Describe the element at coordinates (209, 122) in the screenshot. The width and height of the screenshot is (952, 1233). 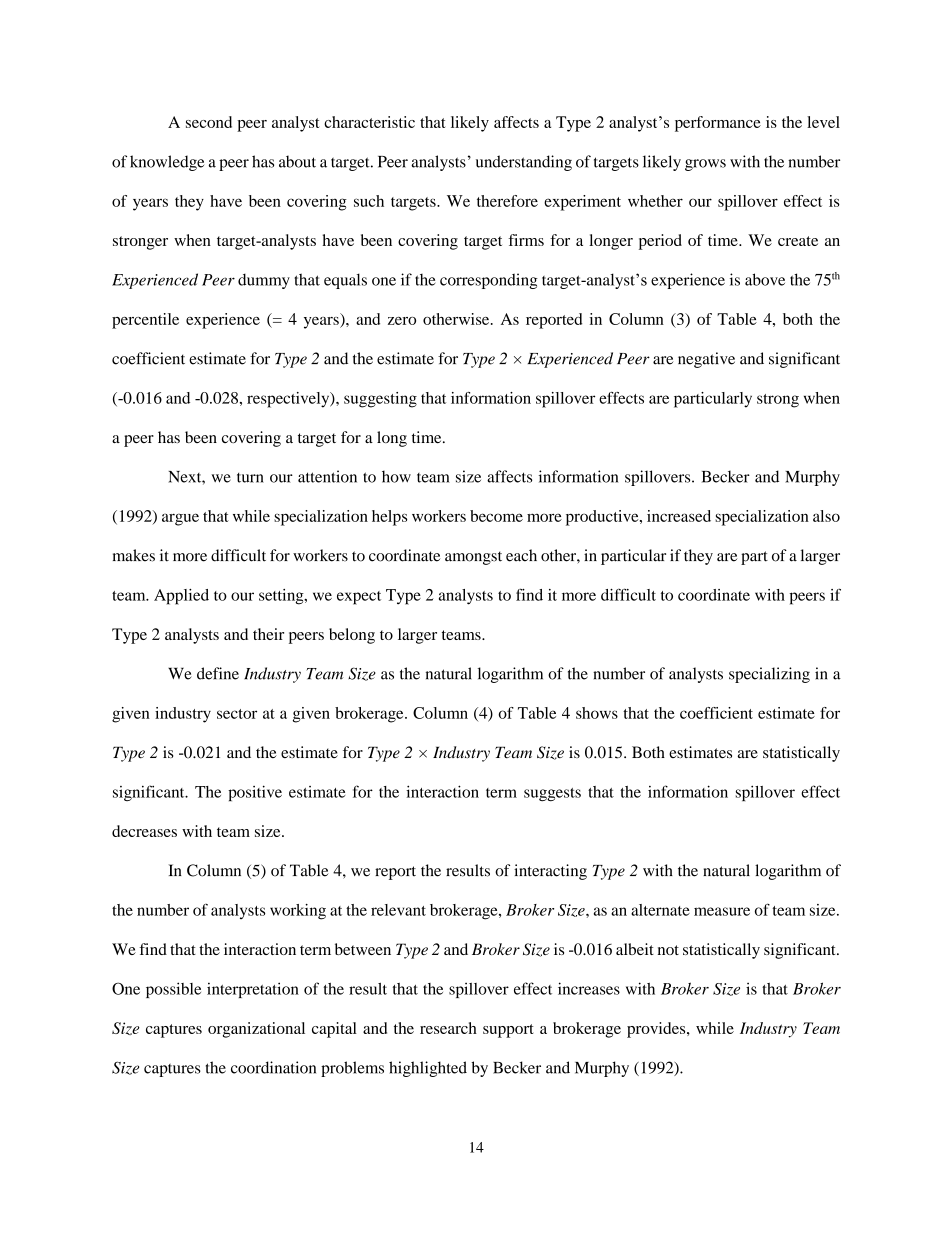
I see `second` at that location.
